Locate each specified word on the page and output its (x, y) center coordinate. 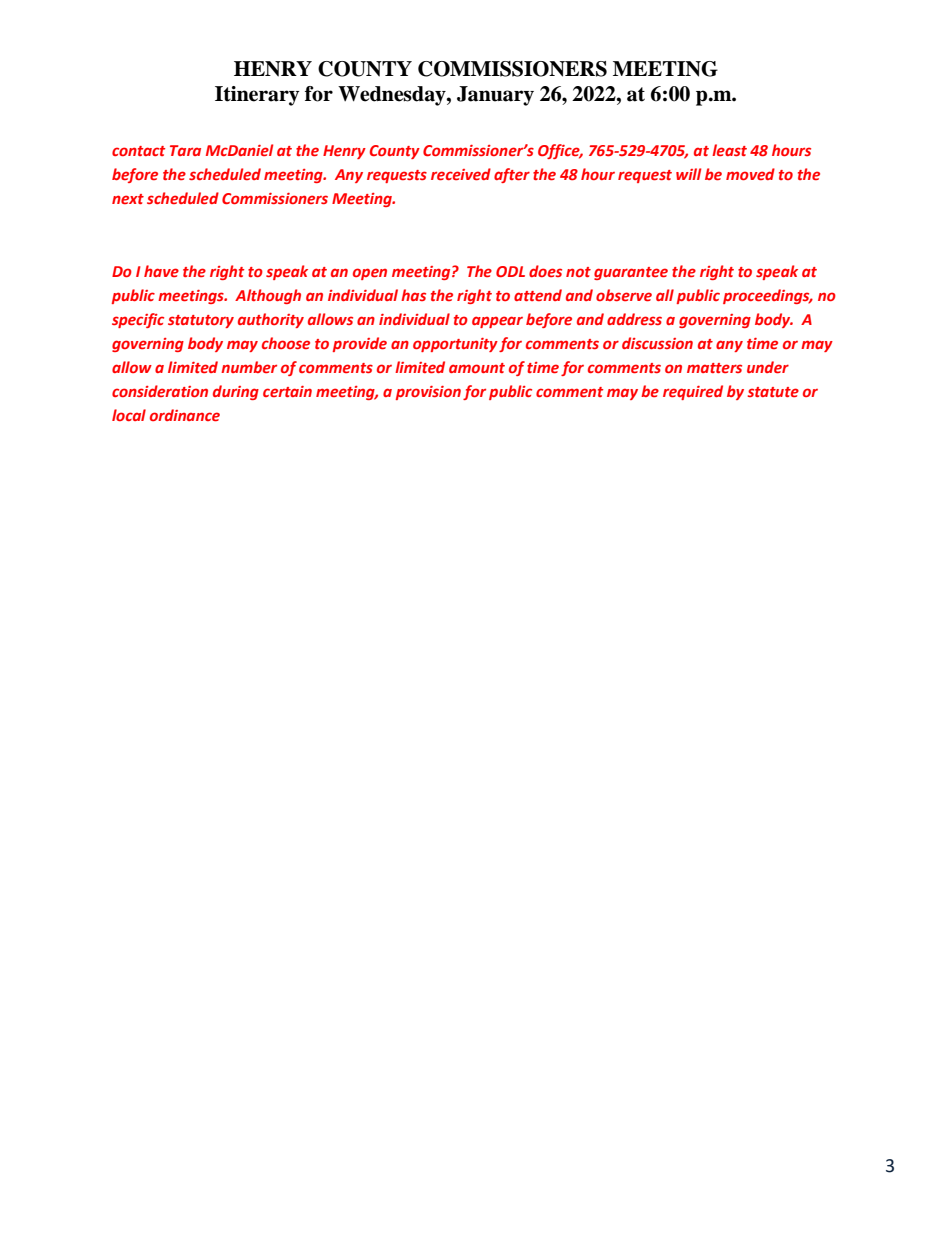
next (128, 199)
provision (428, 393)
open (370, 274)
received (461, 174)
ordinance (185, 415)
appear (497, 322)
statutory (201, 321)
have (161, 271)
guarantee (631, 273)
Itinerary (257, 96)
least (729, 150)
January (495, 96)
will (688, 174)
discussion (657, 343)
